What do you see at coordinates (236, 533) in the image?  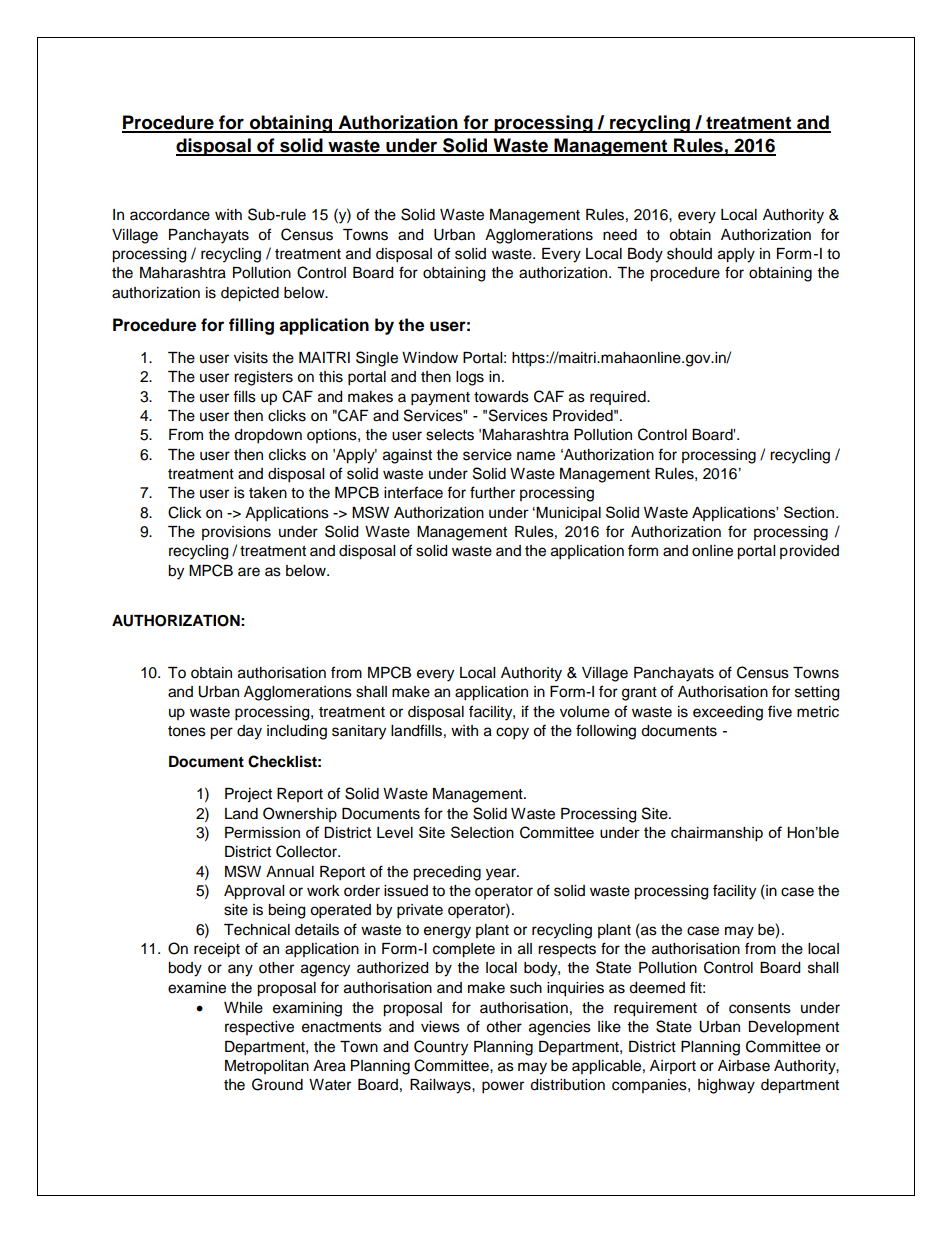 I see `provisions` at bounding box center [236, 533].
